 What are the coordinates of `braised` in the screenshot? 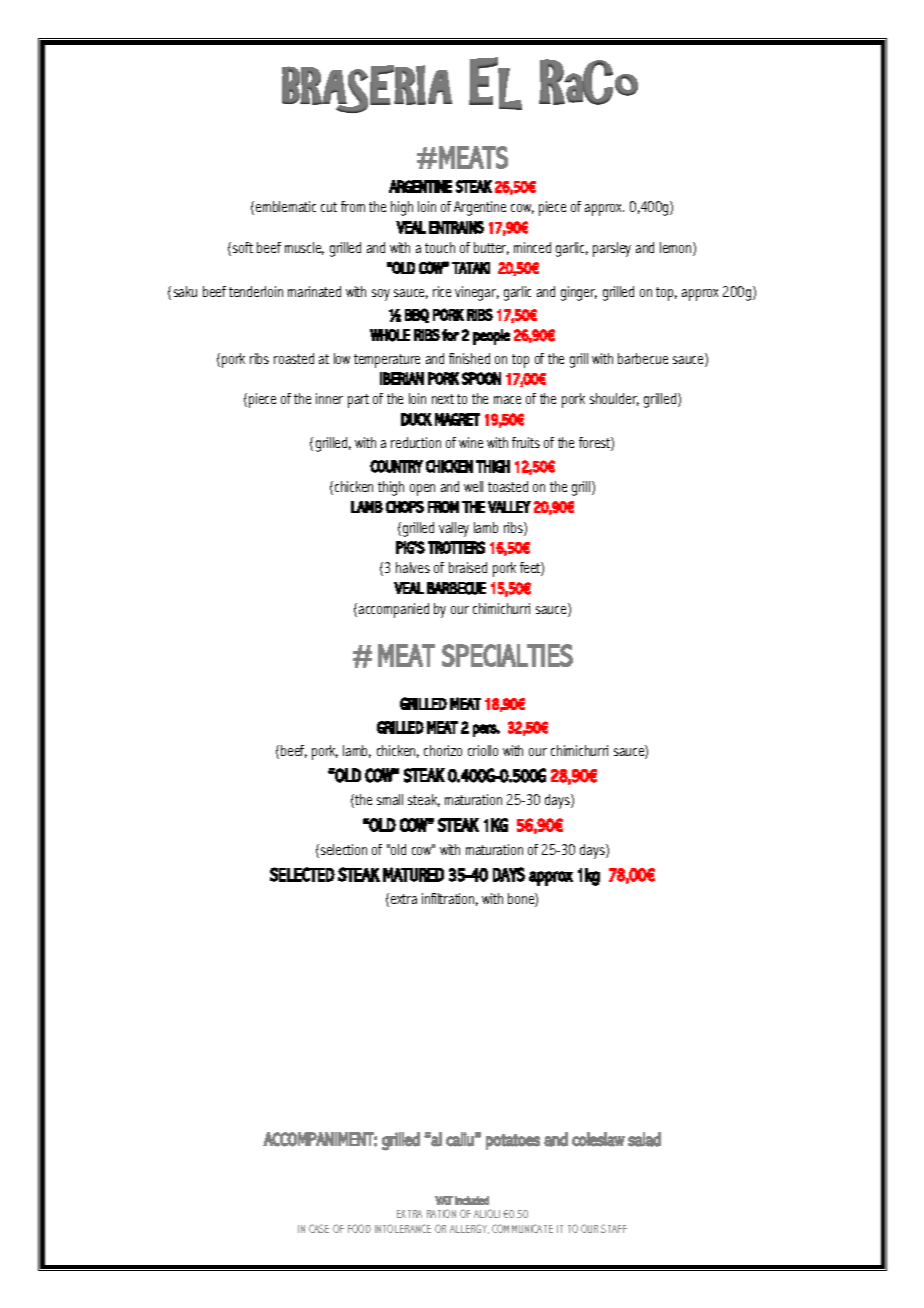 It's located at (468, 567).
